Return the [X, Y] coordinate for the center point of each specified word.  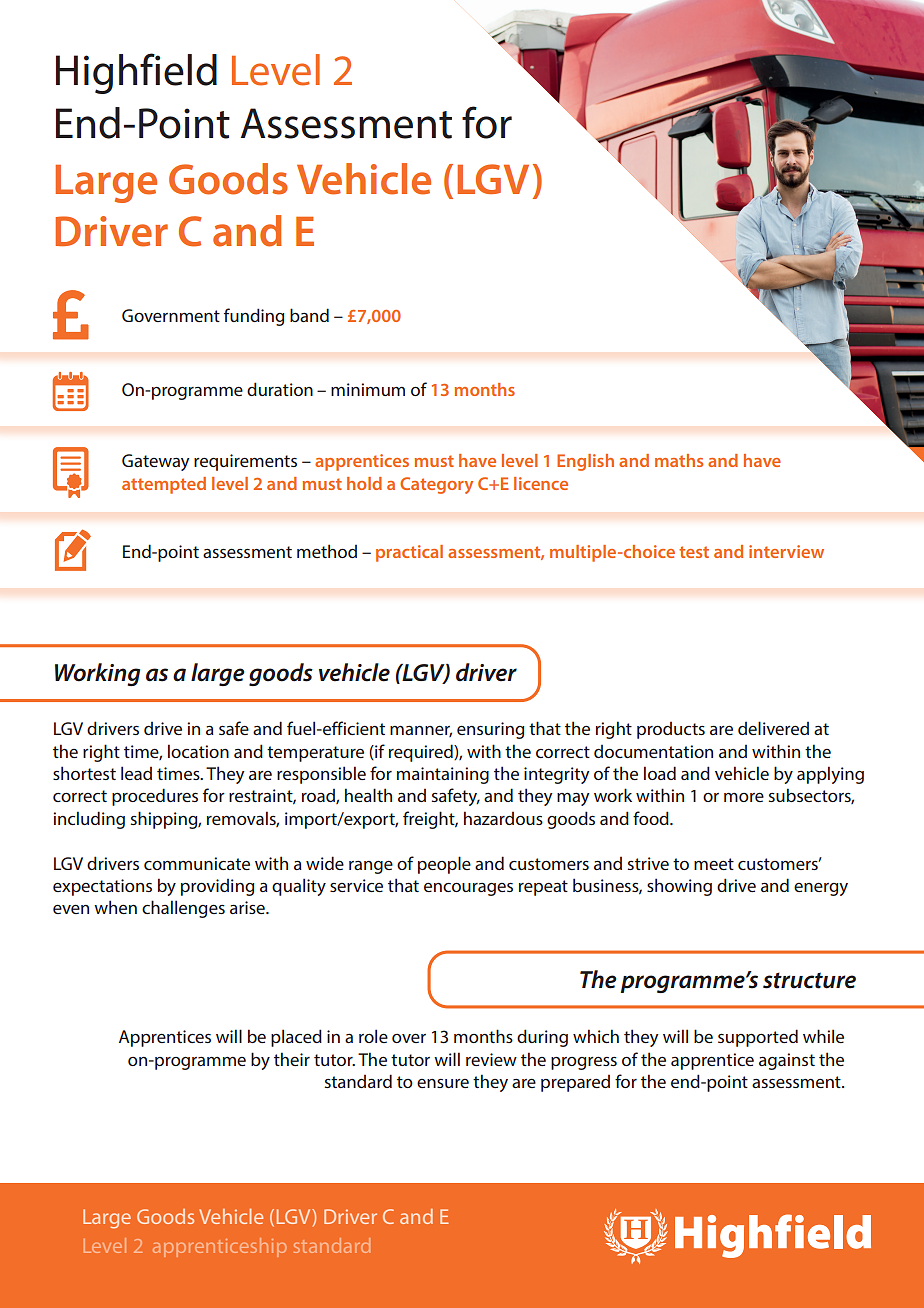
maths [679, 460]
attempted [164, 485]
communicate [197, 863]
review [491, 1059]
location [198, 751]
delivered [773, 728]
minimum [368, 389]
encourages [468, 889]
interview [786, 551]
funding [254, 317]
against [787, 1061]
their [292, 1059]
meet [714, 864]
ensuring [490, 730]
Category [436, 485]
